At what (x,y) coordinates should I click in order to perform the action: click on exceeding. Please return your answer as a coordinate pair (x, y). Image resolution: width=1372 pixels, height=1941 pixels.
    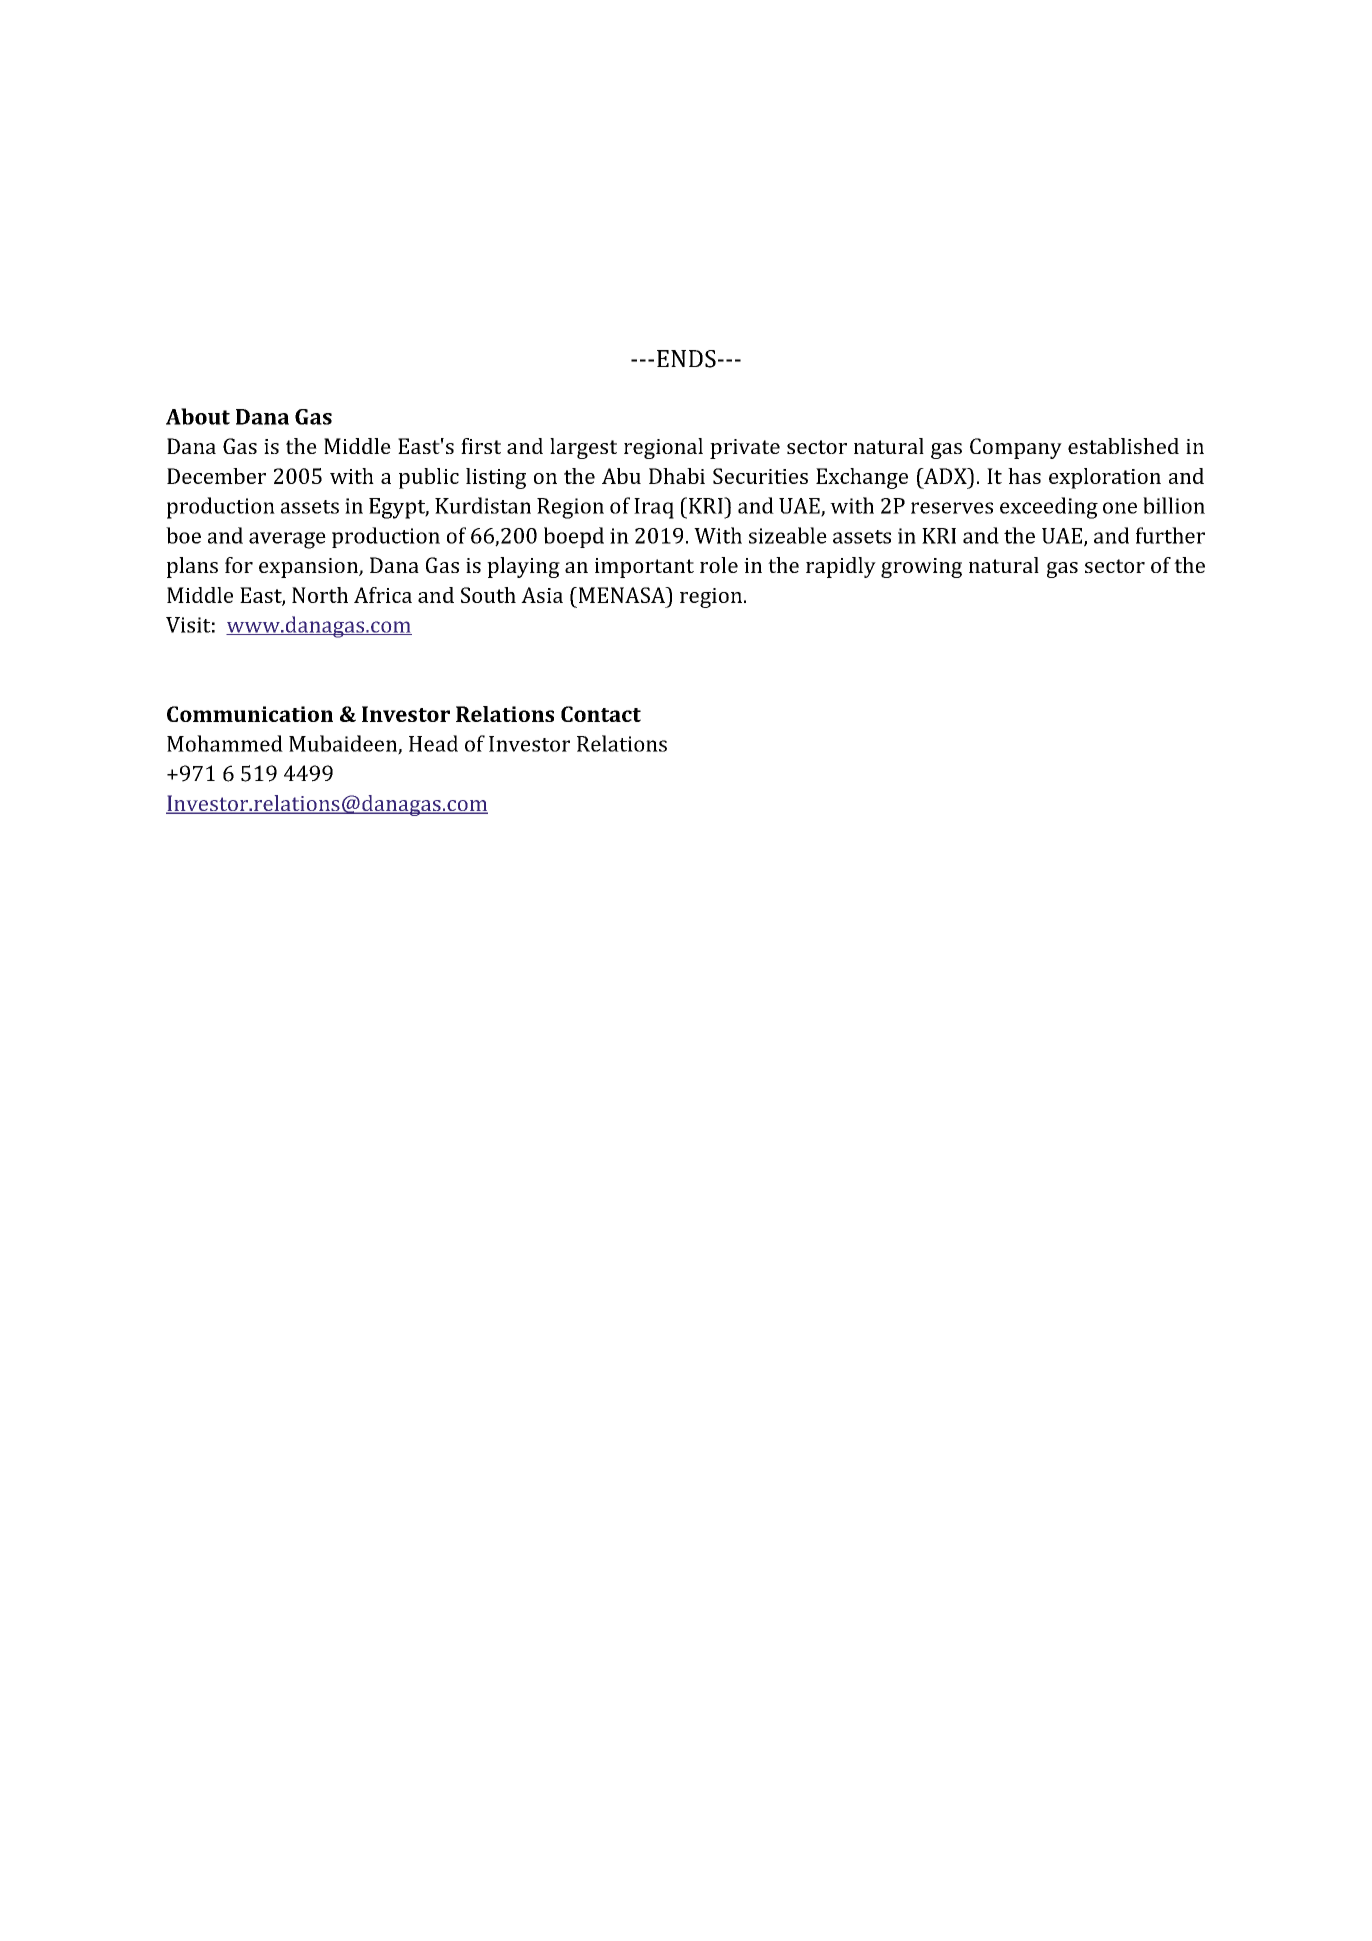
    Looking at the image, I should click on (1049, 508).
